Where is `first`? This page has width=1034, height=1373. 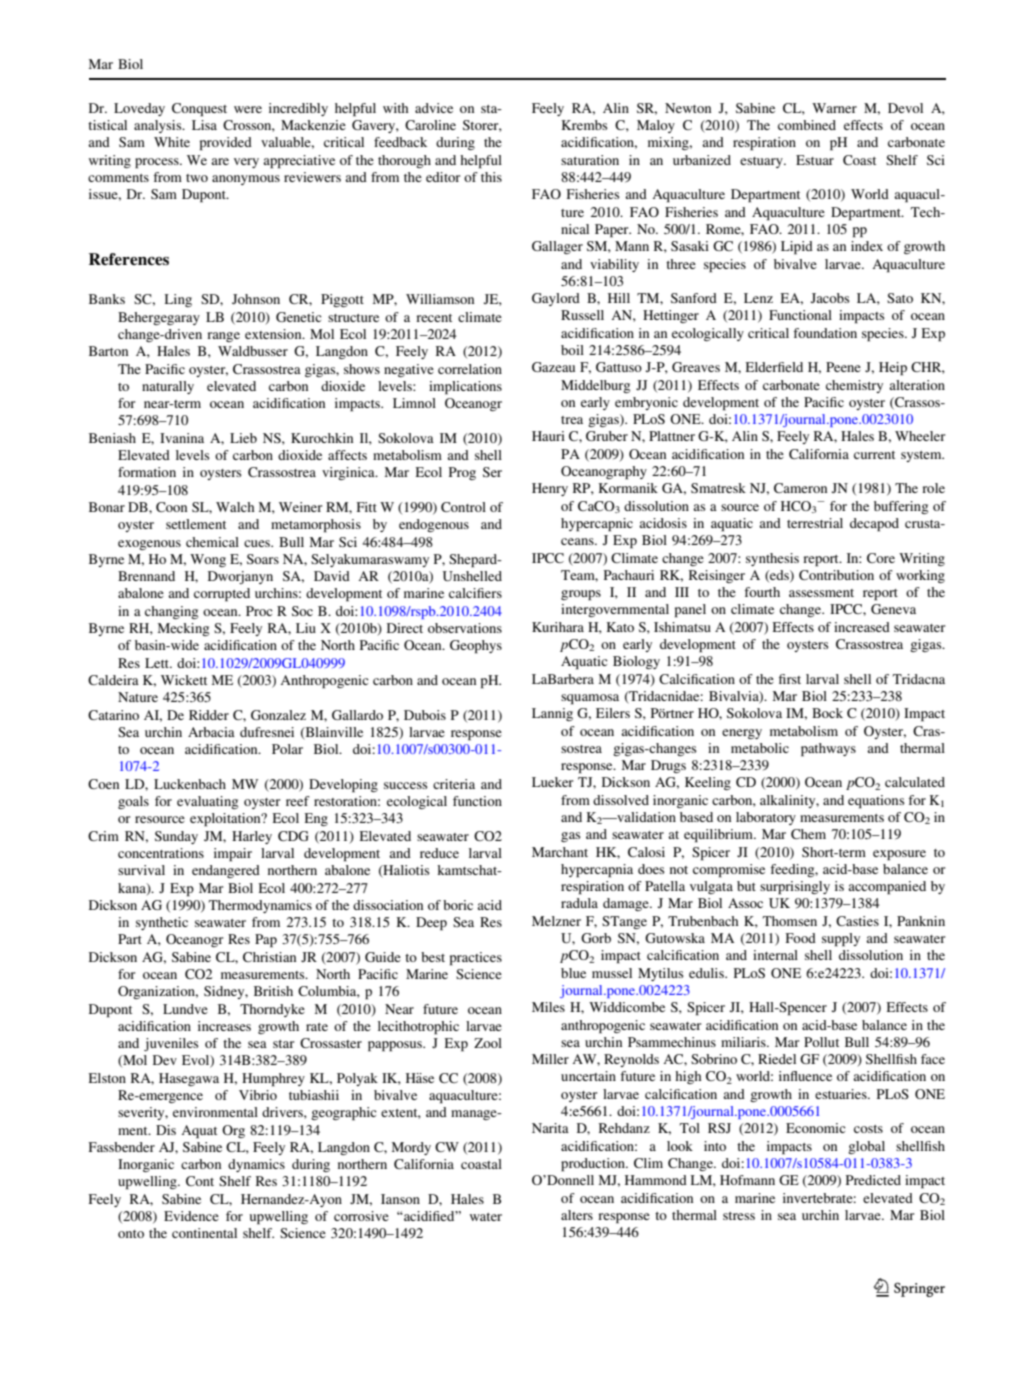
first is located at coordinates (790, 679).
